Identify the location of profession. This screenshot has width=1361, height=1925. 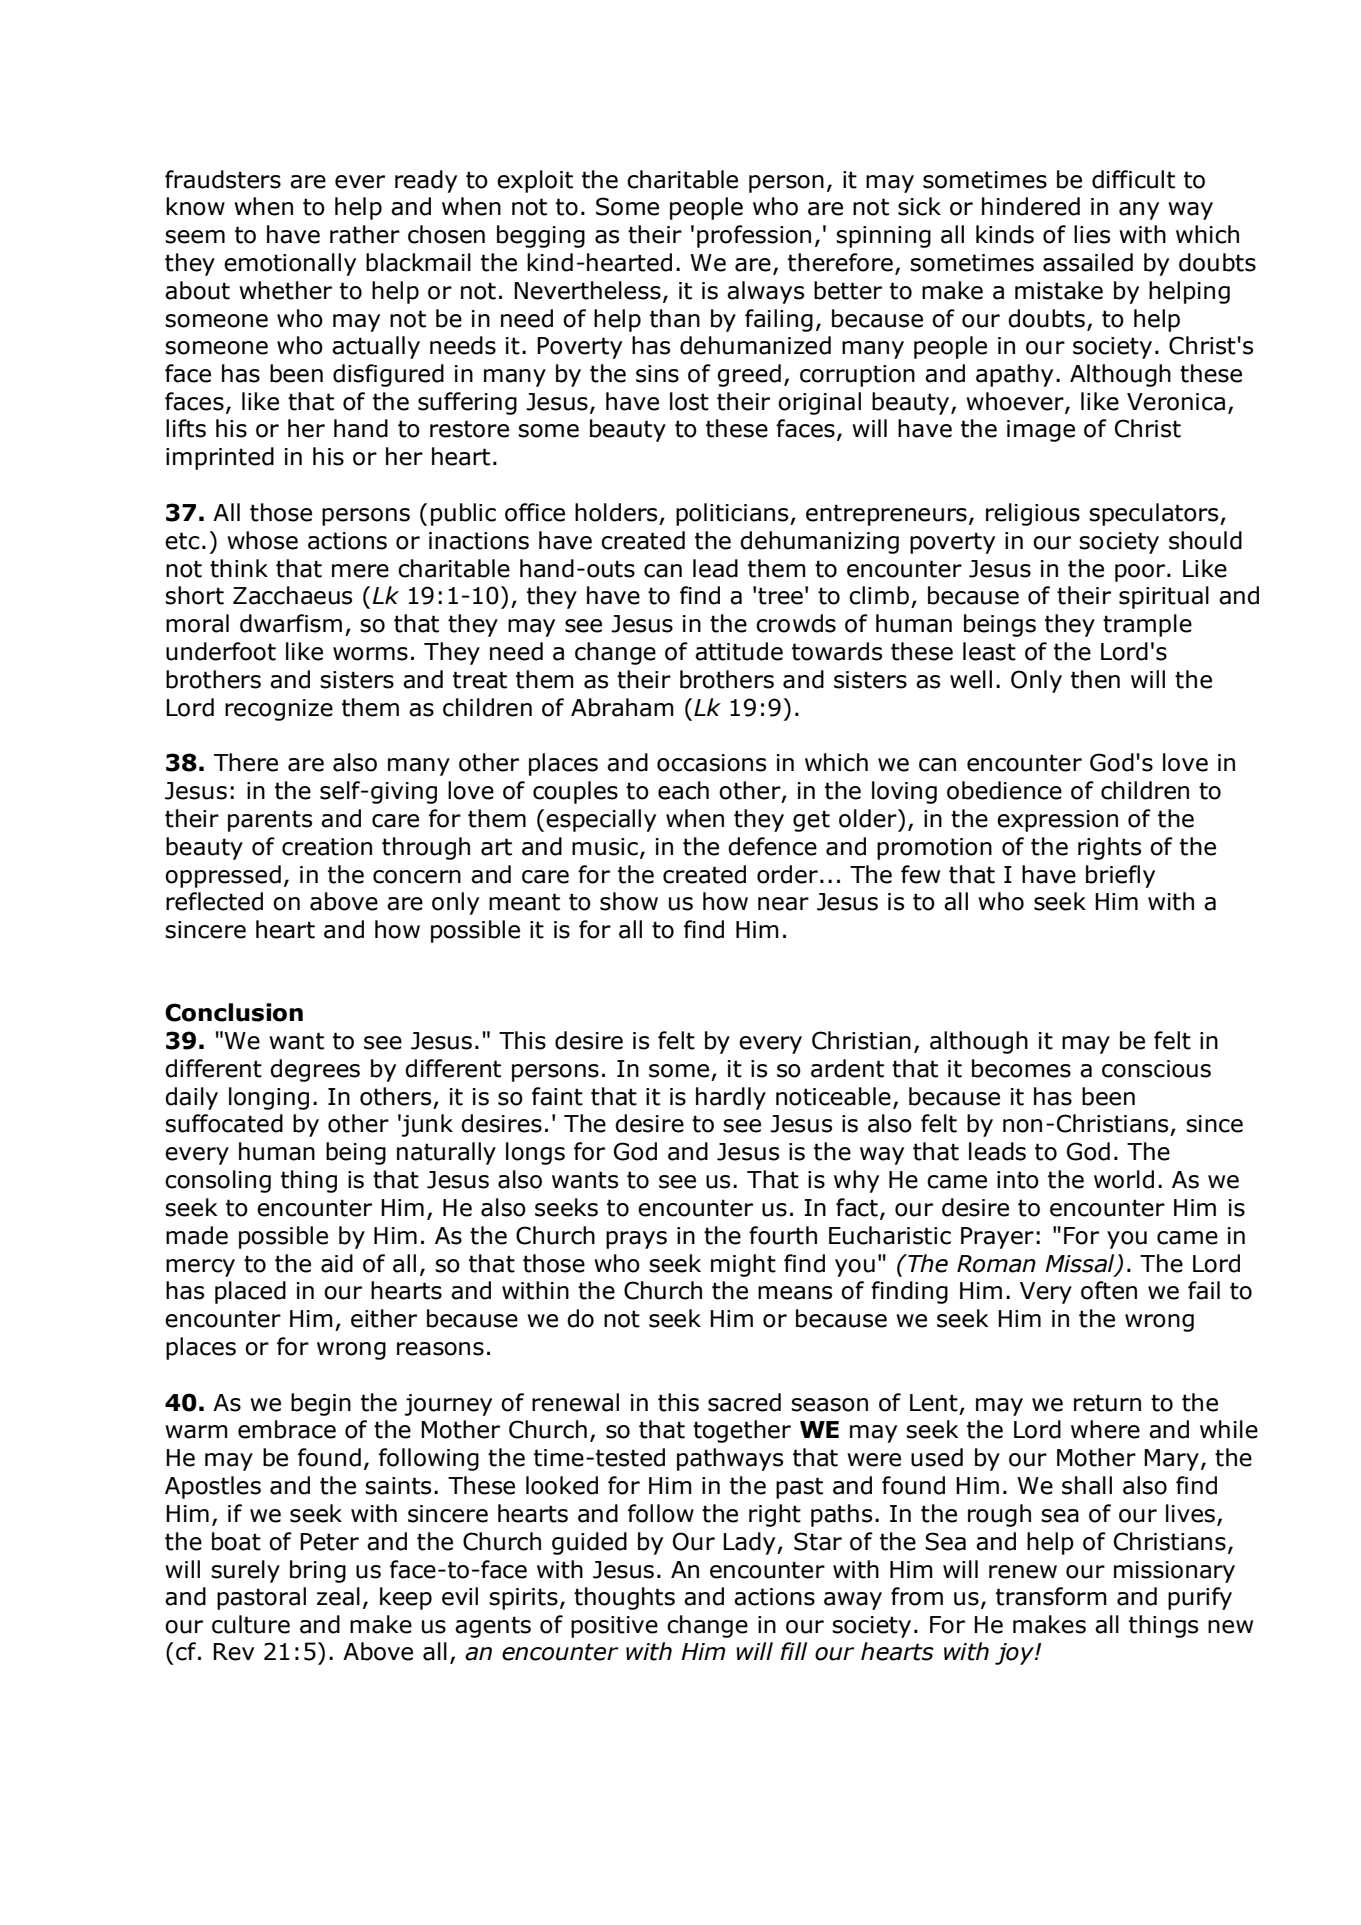
(754, 236).
